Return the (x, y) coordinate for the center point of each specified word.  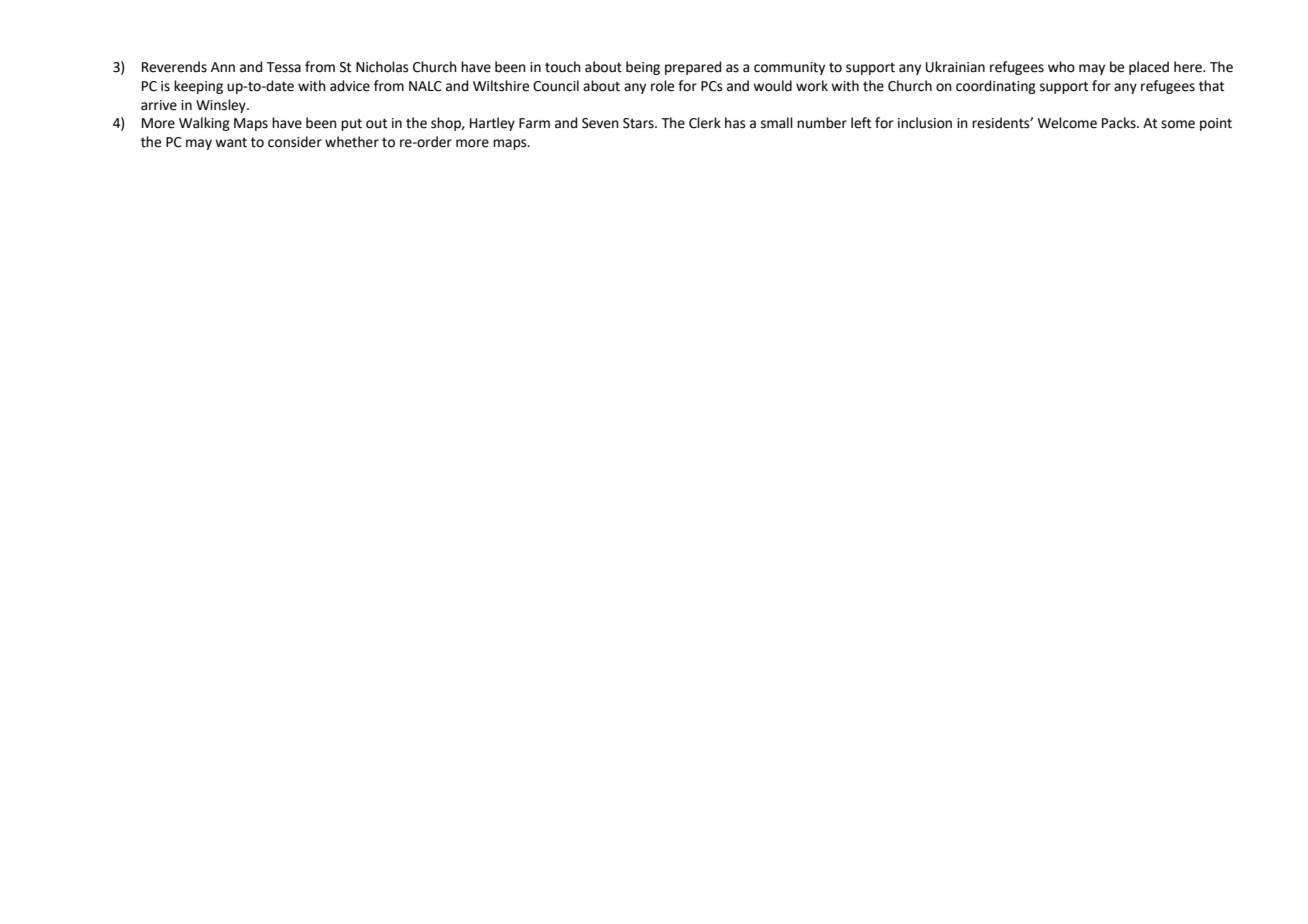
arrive (159, 105)
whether (352, 142)
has (735, 123)
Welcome (1067, 123)
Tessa (283, 67)
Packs (1120, 123)
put (351, 124)
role (662, 86)
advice (350, 86)
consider (295, 142)
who (1061, 67)
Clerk (705, 123)
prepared (693, 68)
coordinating (996, 87)
